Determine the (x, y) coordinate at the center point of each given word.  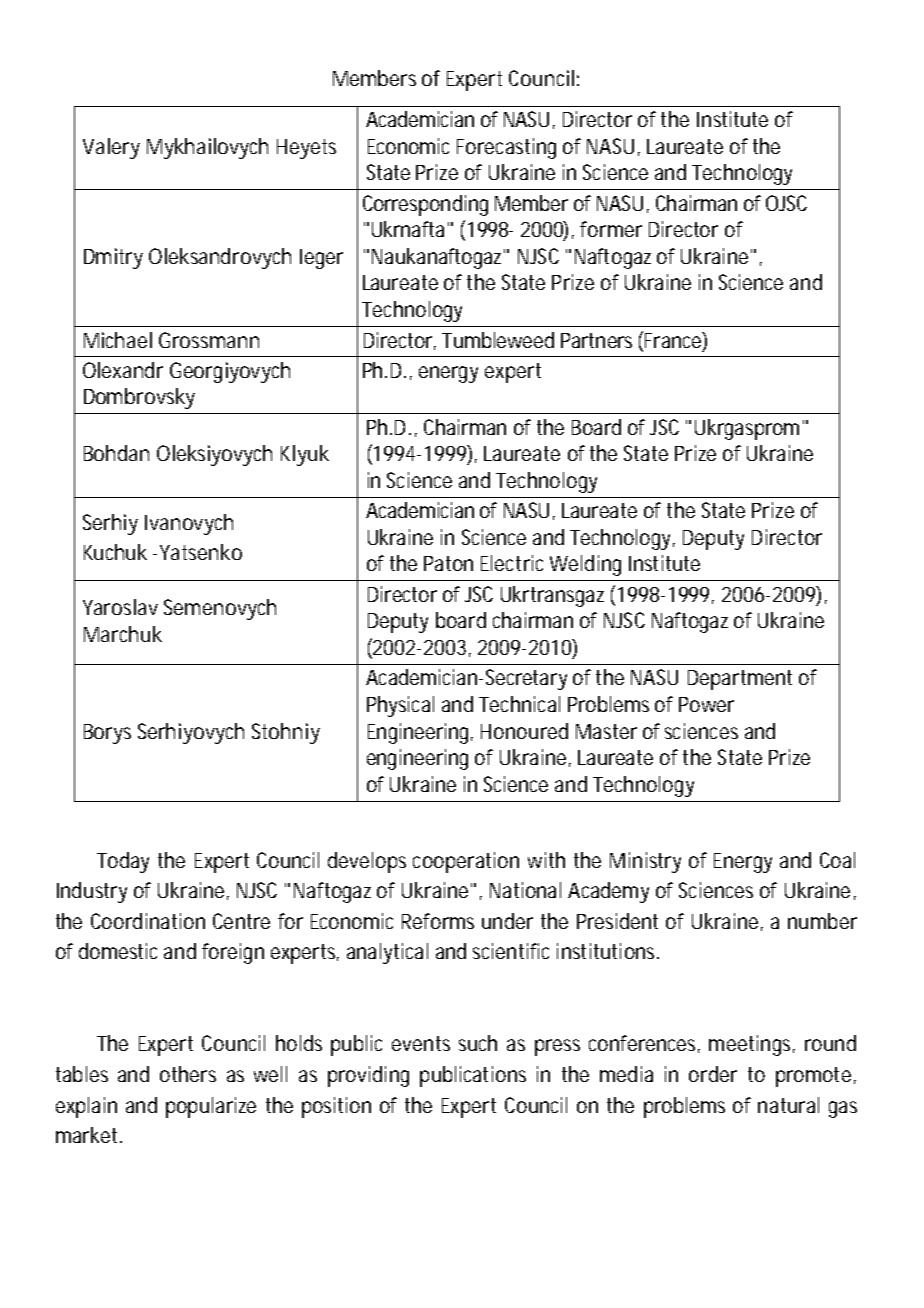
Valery (111, 148)
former (611, 229)
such (478, 1043)
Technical (519, 704)
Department (740, 680)
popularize (211, 1107)
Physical (400, 706)
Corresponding (425, 205)
